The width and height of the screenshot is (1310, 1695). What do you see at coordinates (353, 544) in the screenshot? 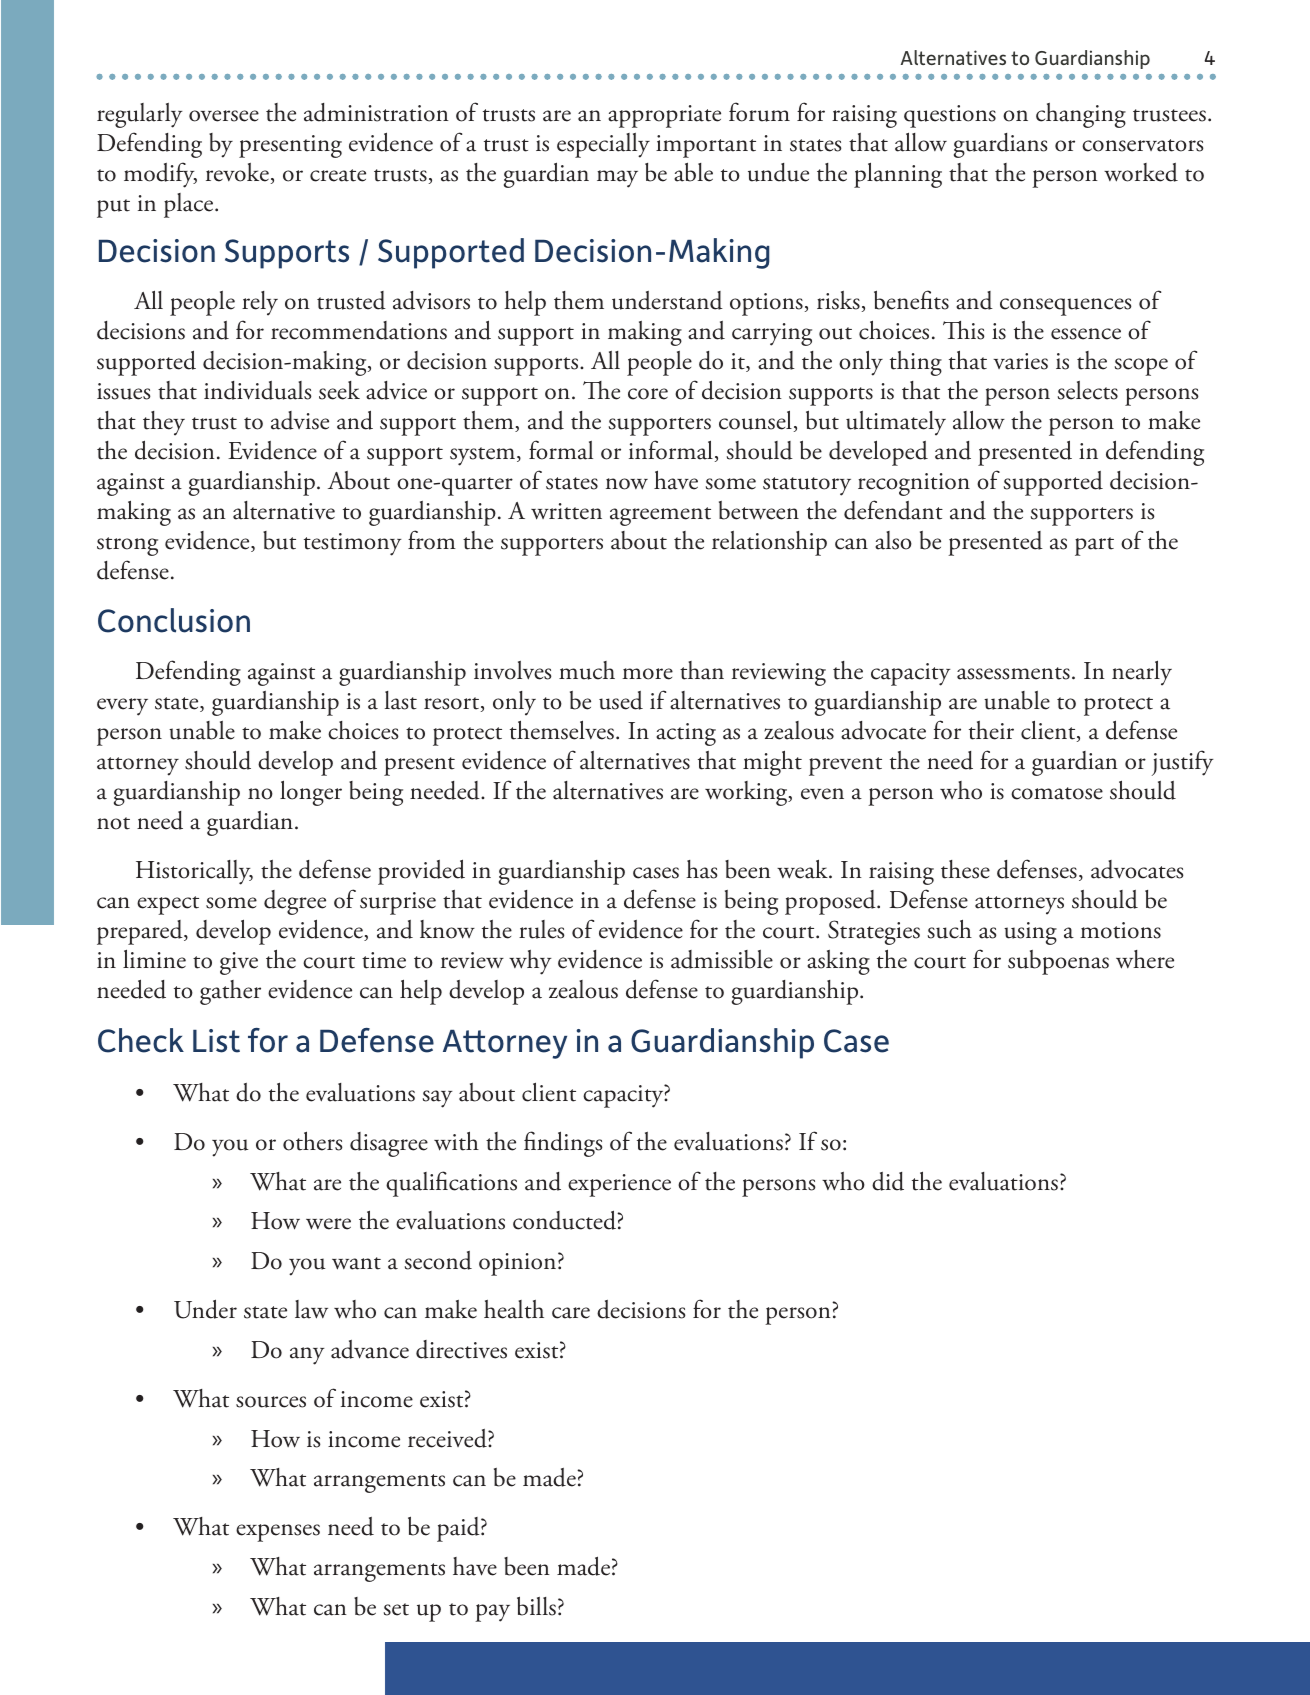
I see `testimony` at bounding box center [353, 544].
